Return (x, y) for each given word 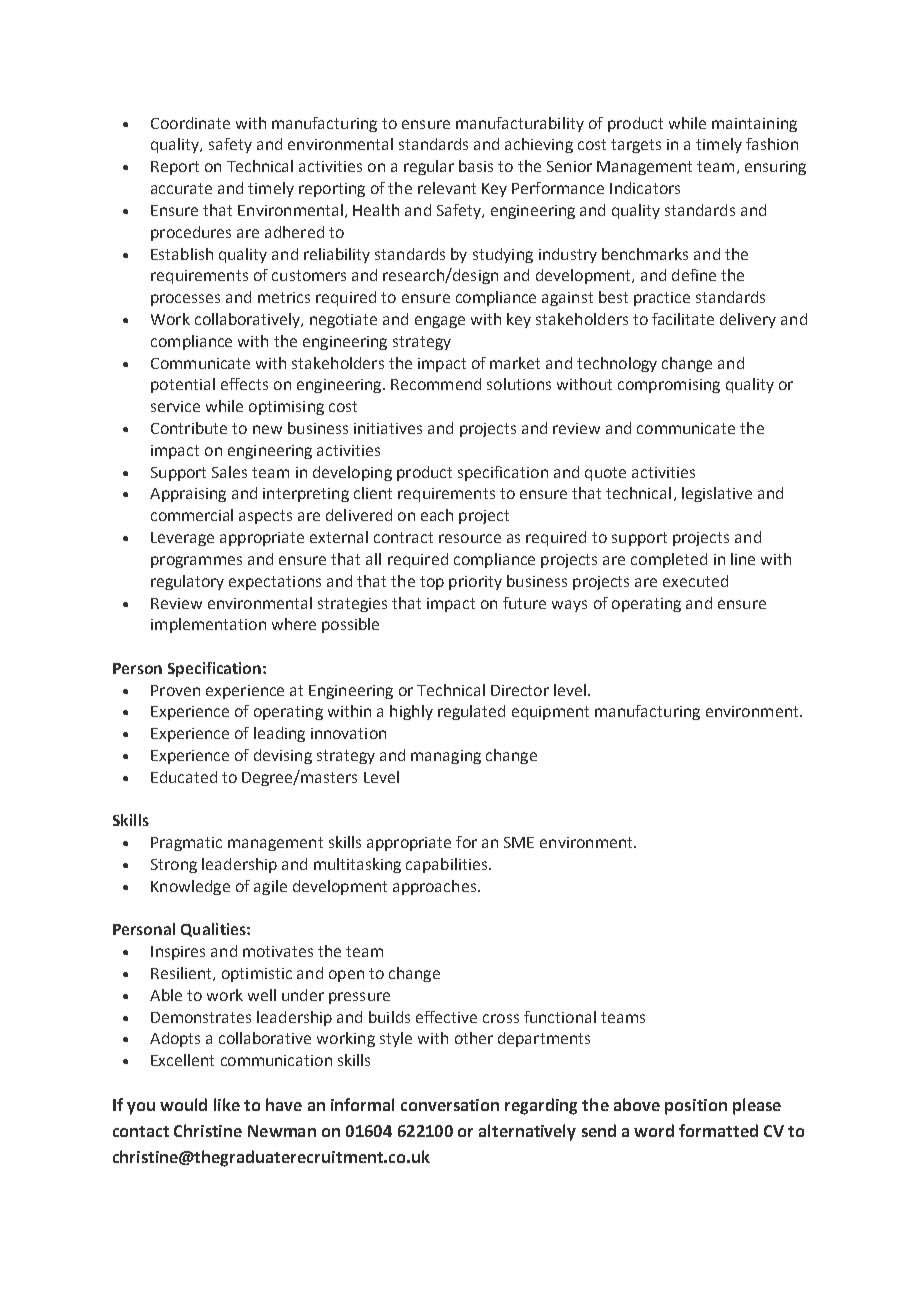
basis (476, 166)
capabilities (448, 865)
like (227, 1104)
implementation (208, 625)
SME (519, 842)
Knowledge (190, 887)
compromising (669, 386)
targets (636, 146)
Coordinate (190, 123)
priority (475, 583)
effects (244, 384)
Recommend (436, 384)
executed (695, 581)
